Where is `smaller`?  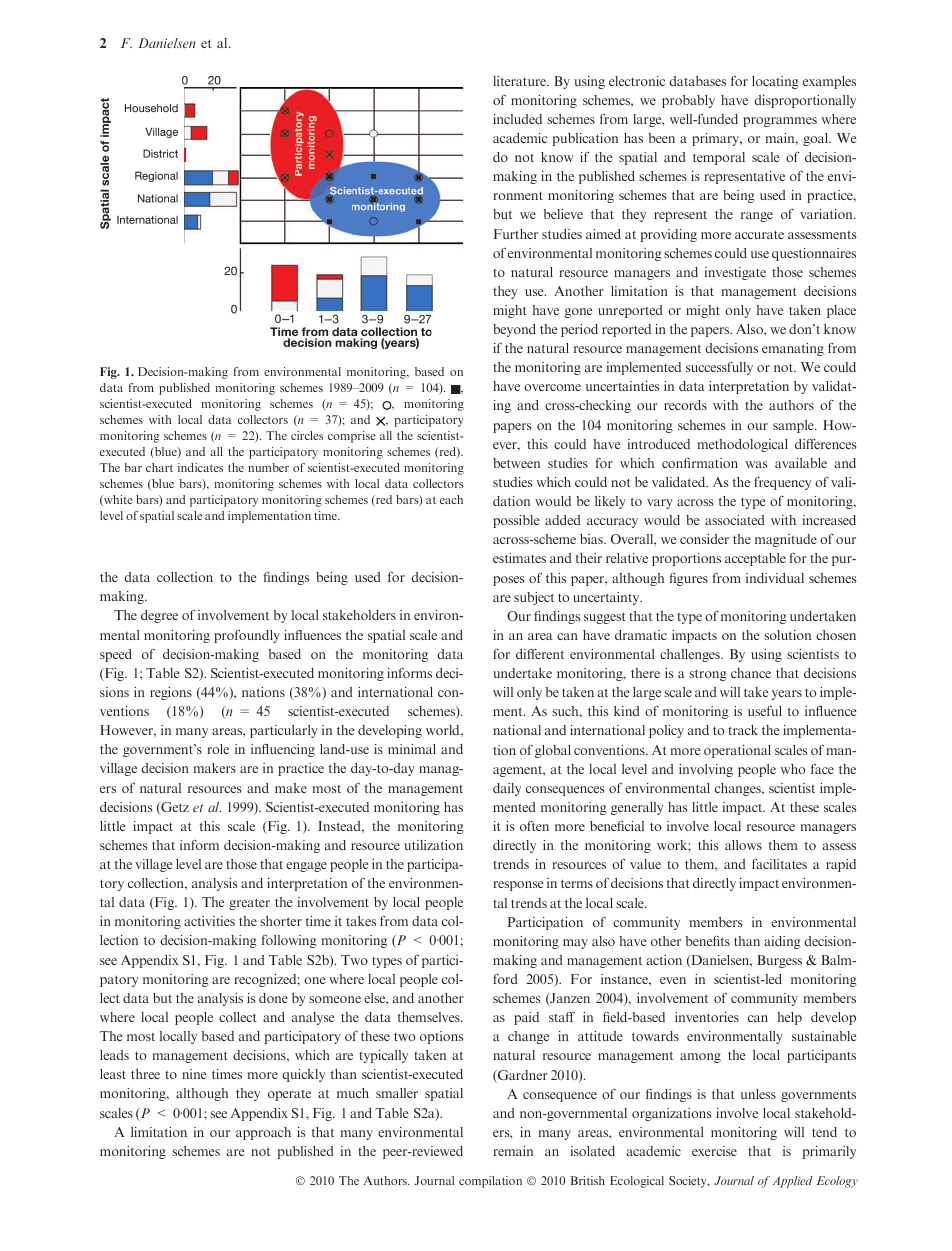
smaller is located at coordinates (397, 1093).
